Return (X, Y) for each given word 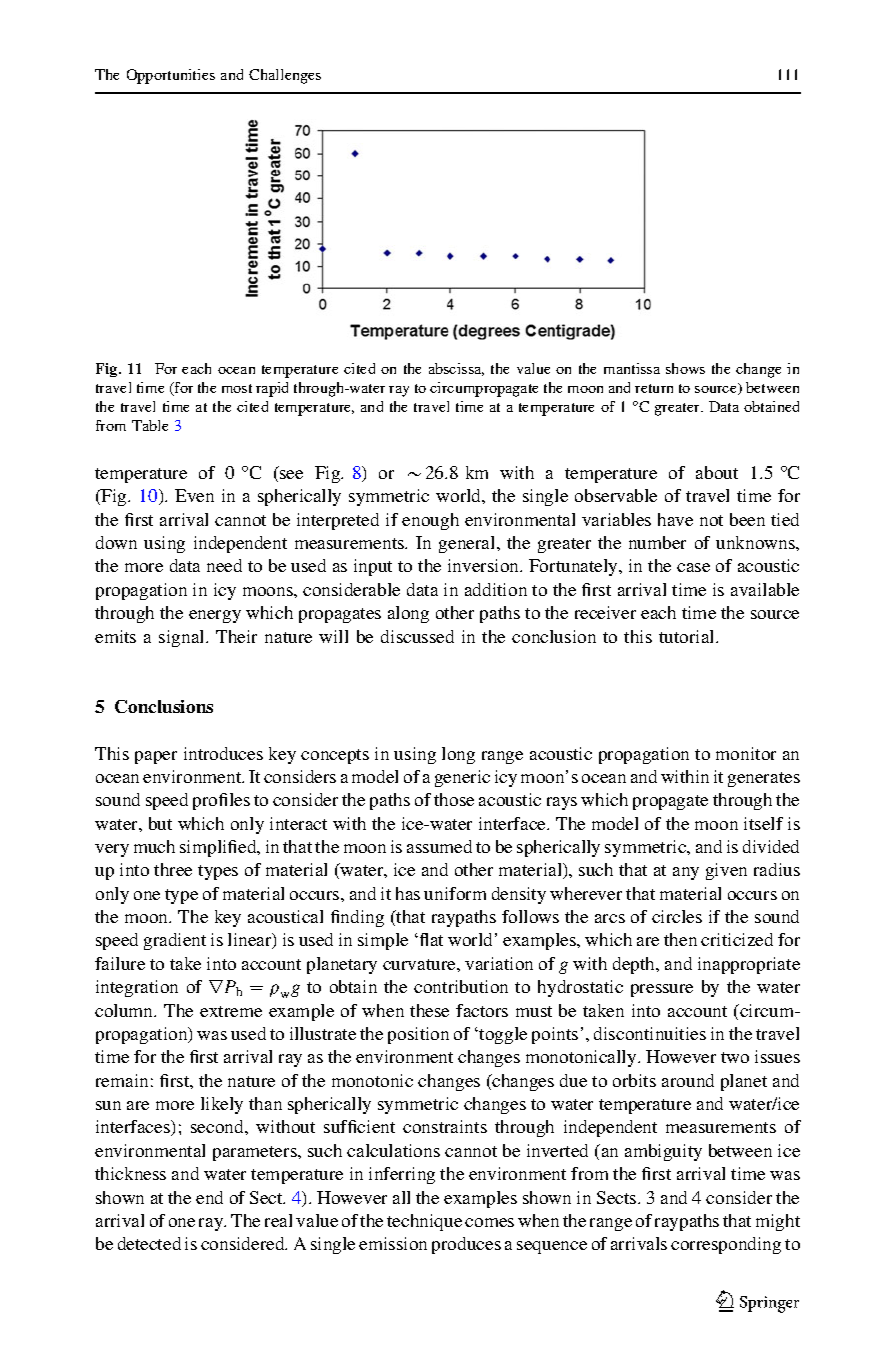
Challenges (285, 76)
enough (430, 521)
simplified (219, 848)
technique (424, 1222)
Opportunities (171, 76)
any (686, 873)
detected (149, 1243)
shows (685, 368)
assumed (439, 846)
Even (194, 495)
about (717, 472)
